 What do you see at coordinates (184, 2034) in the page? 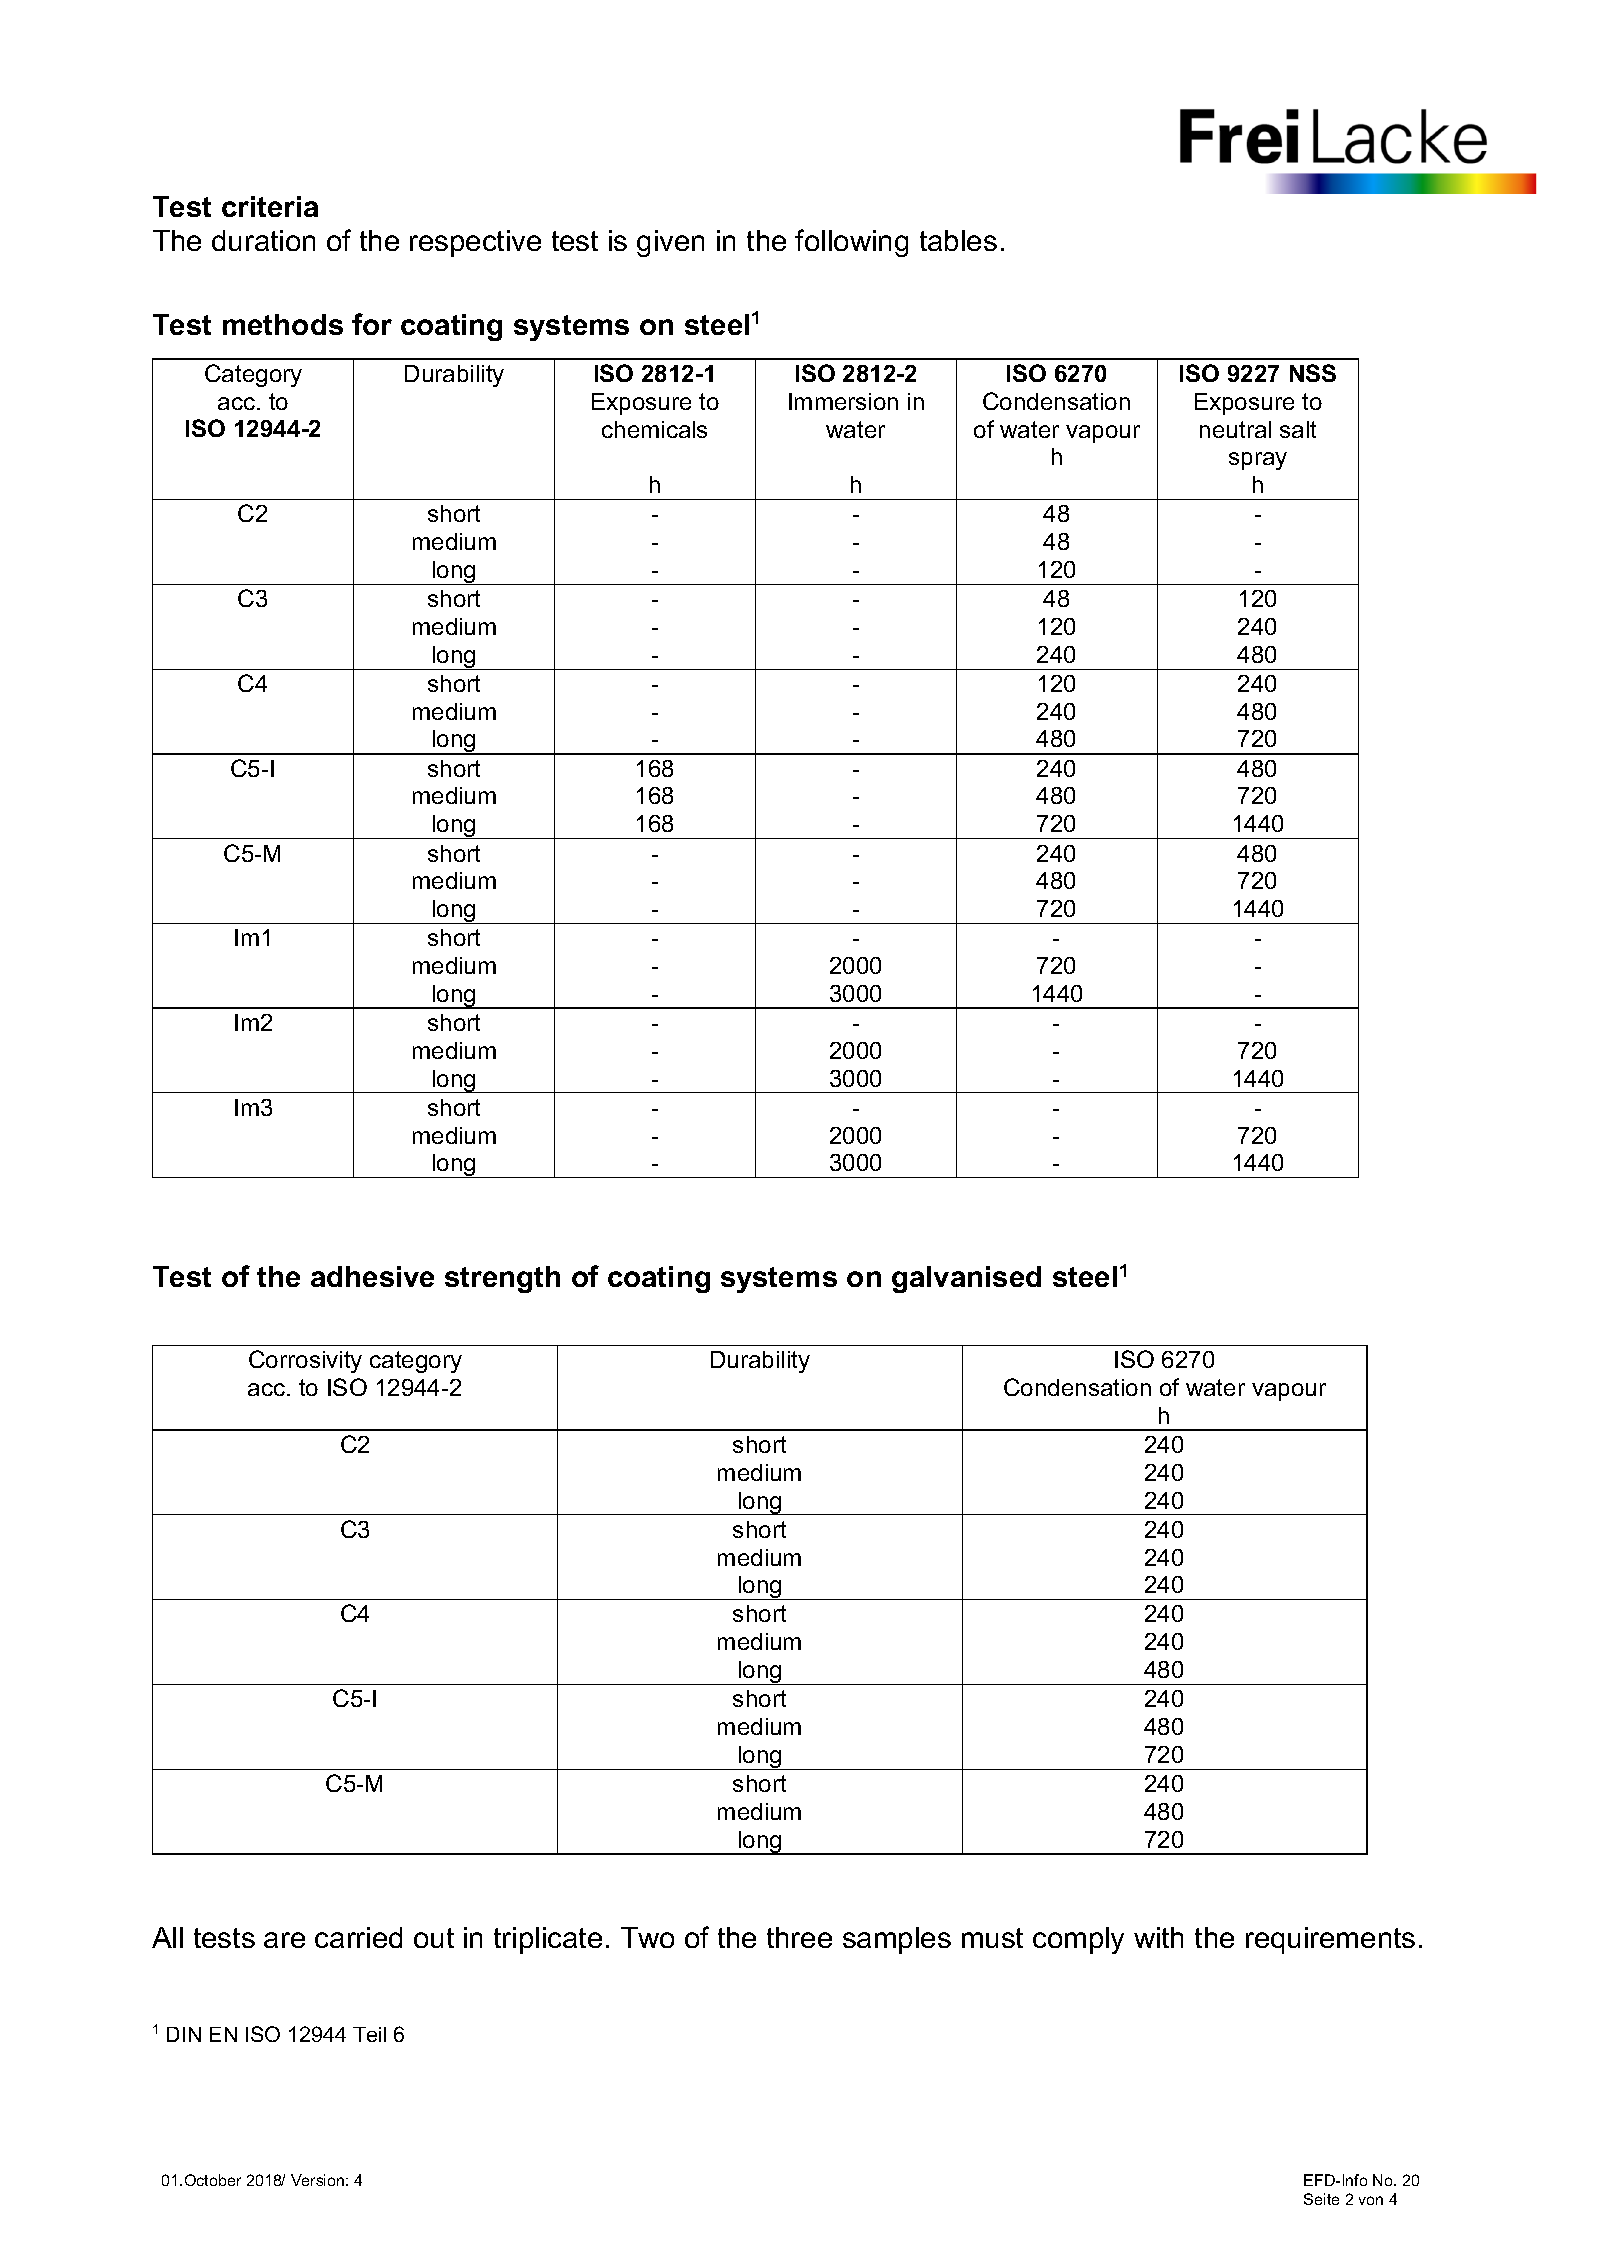
I see `DIN` at bounding box center [184, 2034].
